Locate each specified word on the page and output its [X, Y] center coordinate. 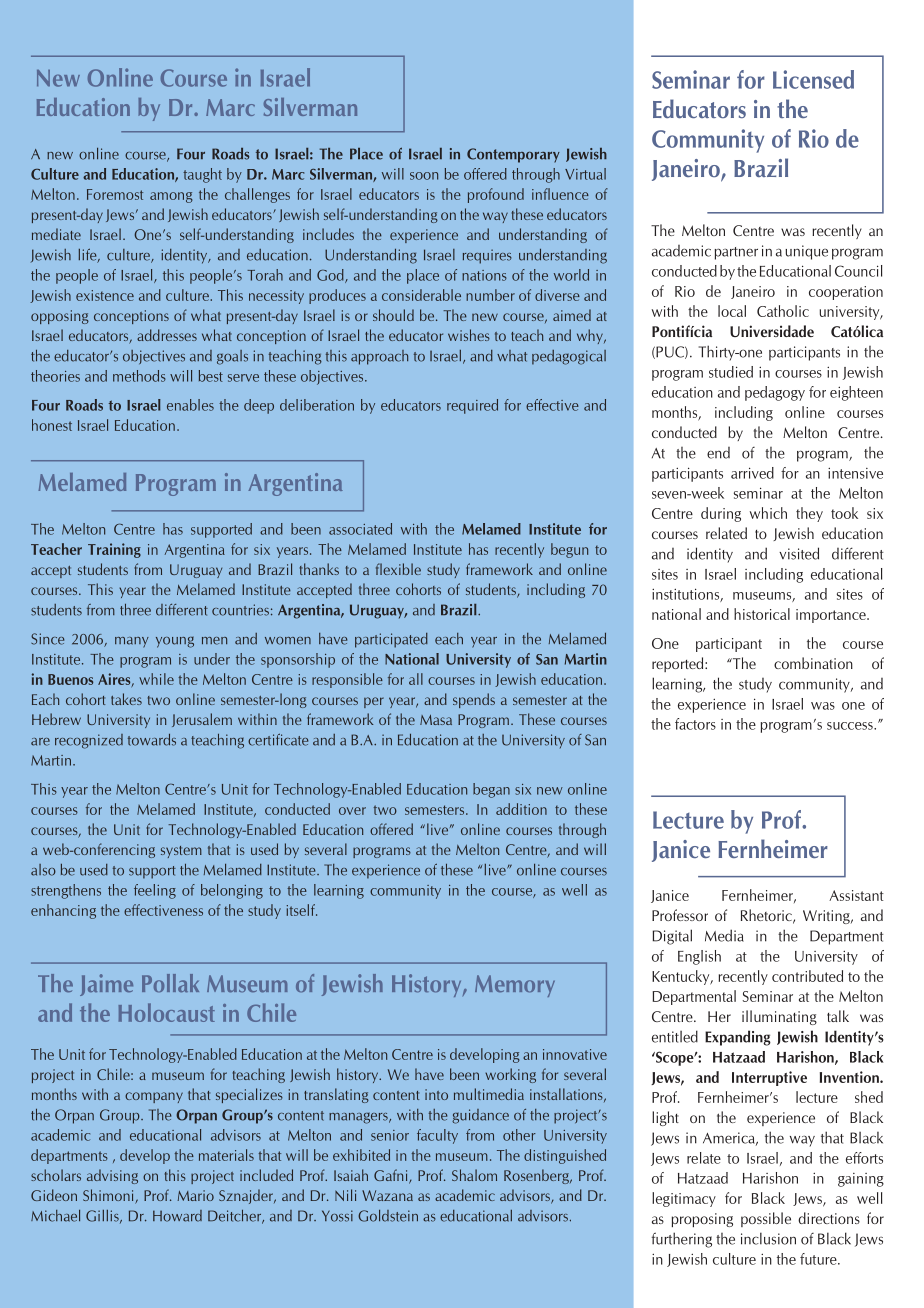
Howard [177, 1216]
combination [813, 663]
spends [474, 700]
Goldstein [388, 1216]
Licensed [813, 79]
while [156, 679]
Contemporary [513, 155]
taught [202, 175]
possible [766, 1219]
